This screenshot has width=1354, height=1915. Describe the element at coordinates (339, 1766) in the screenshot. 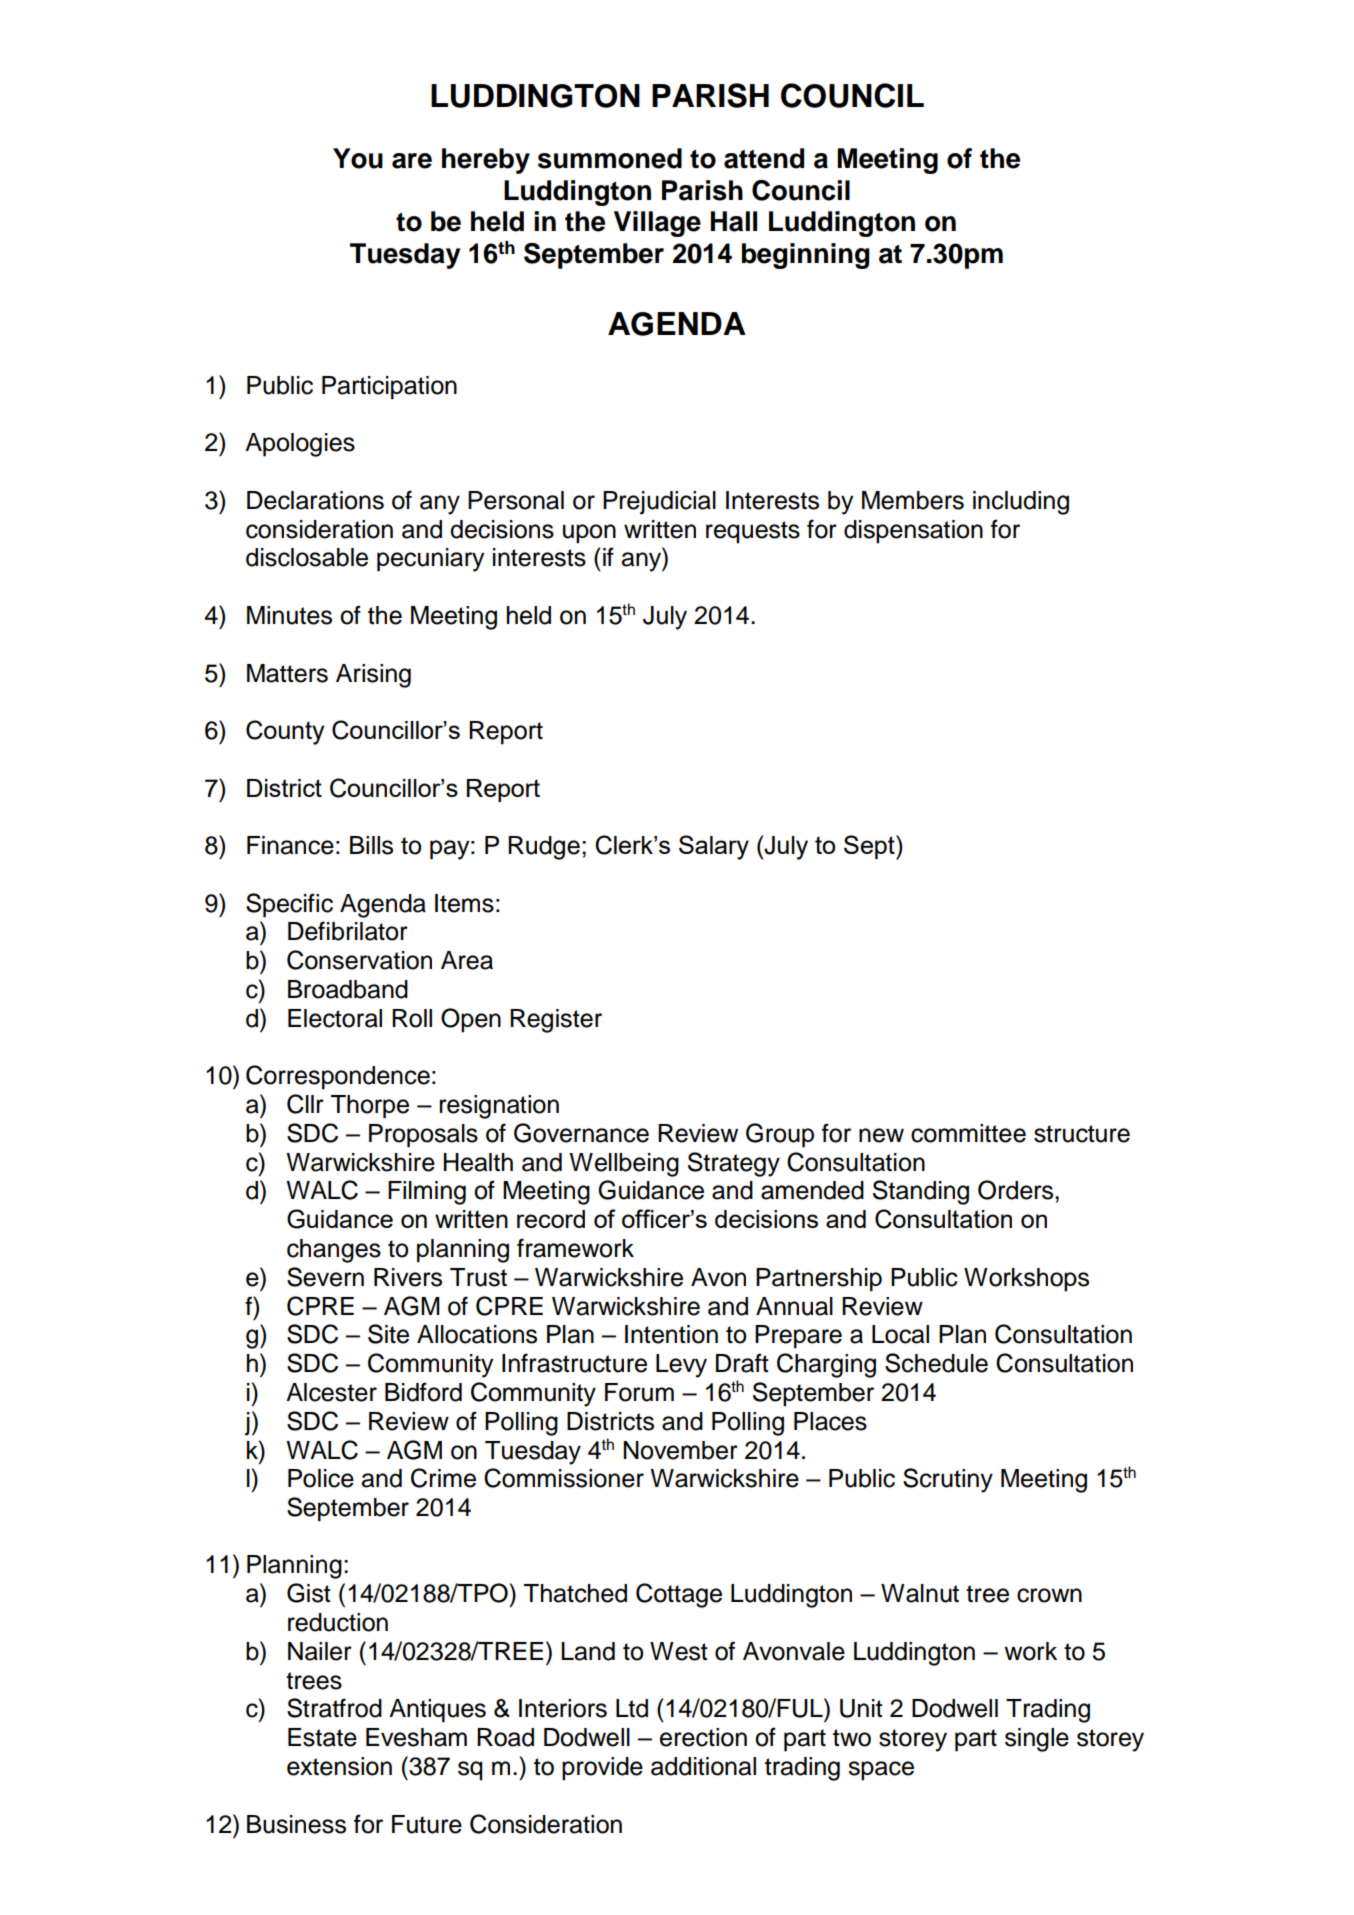

I see `extension` at that location.
